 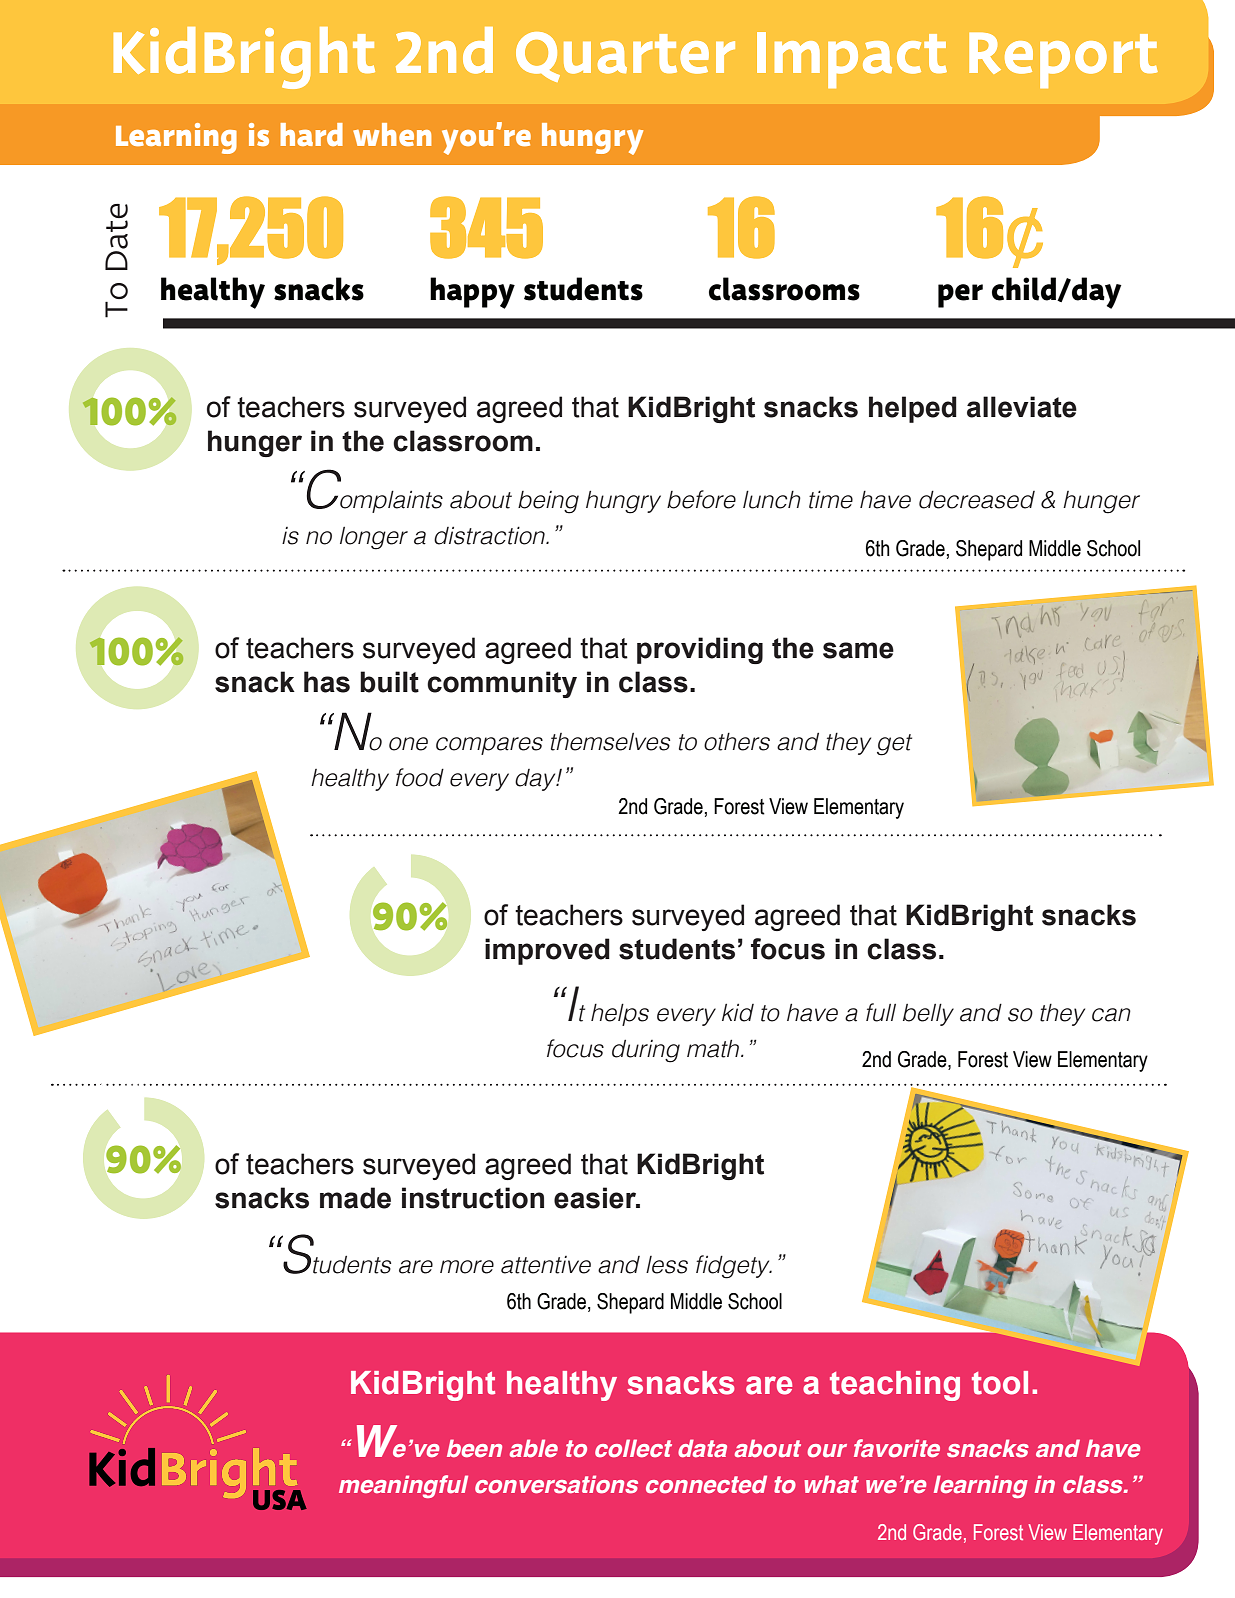 I want to click on longer, so click(x=374, y=538).
